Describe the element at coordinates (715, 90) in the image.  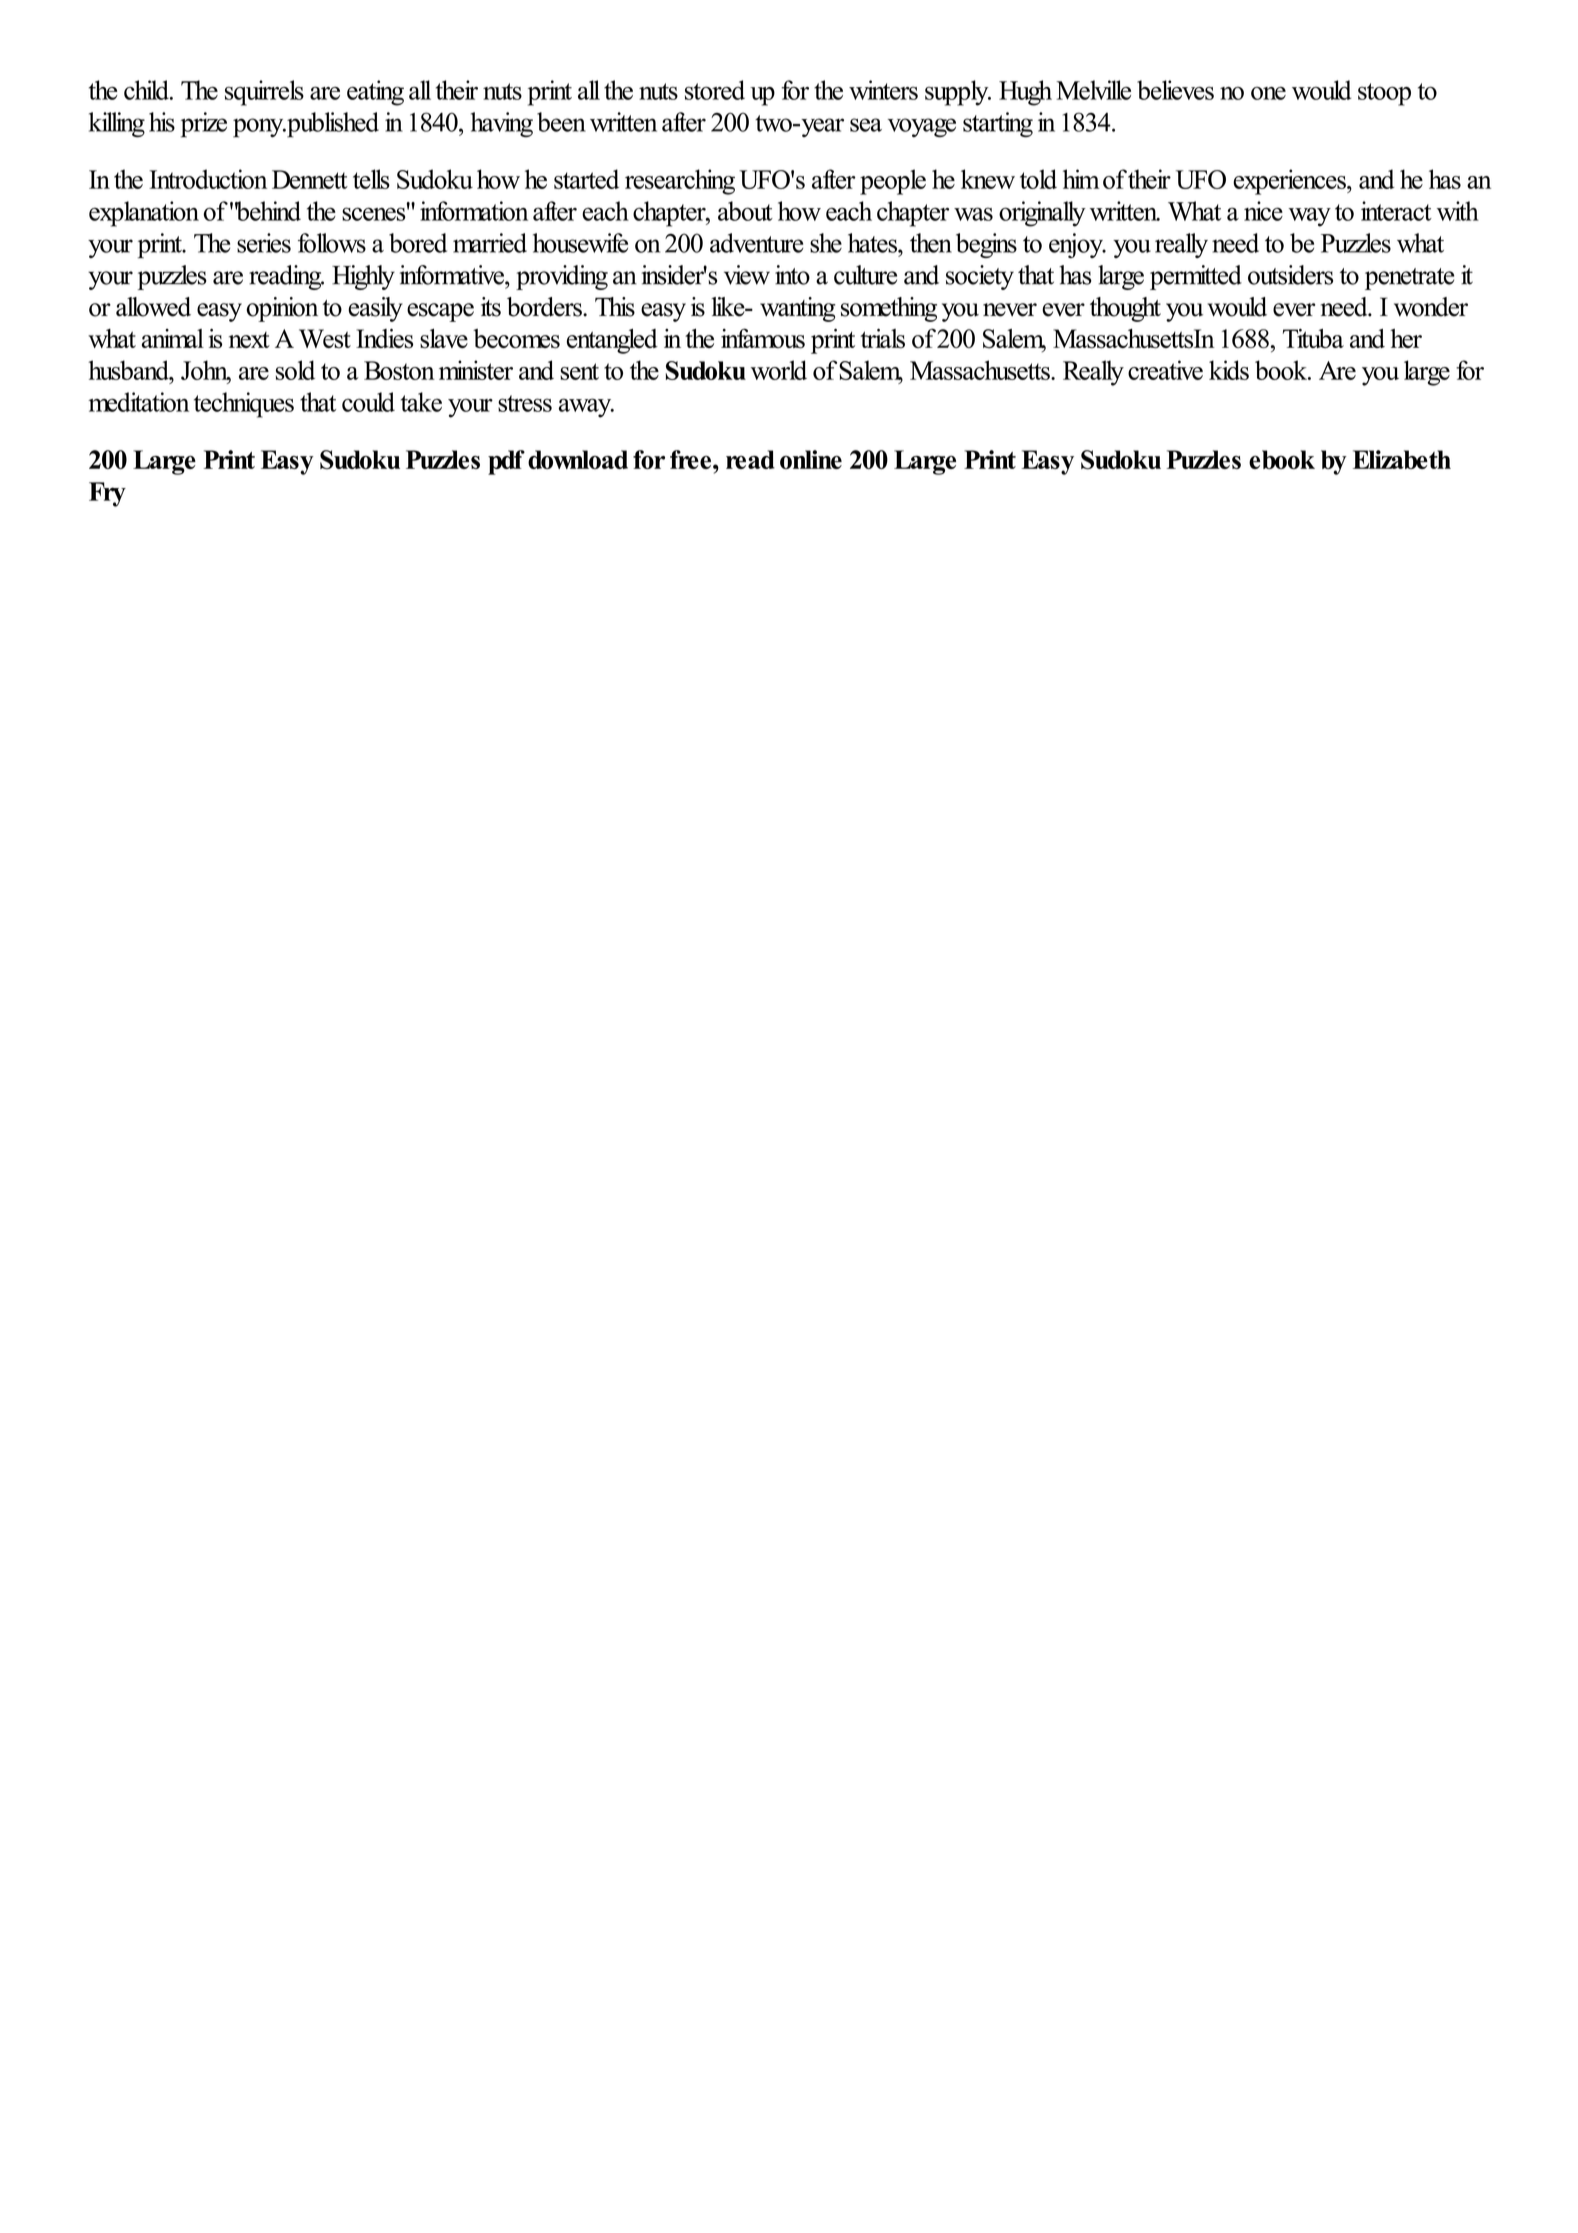
I see `stored` at that location.
